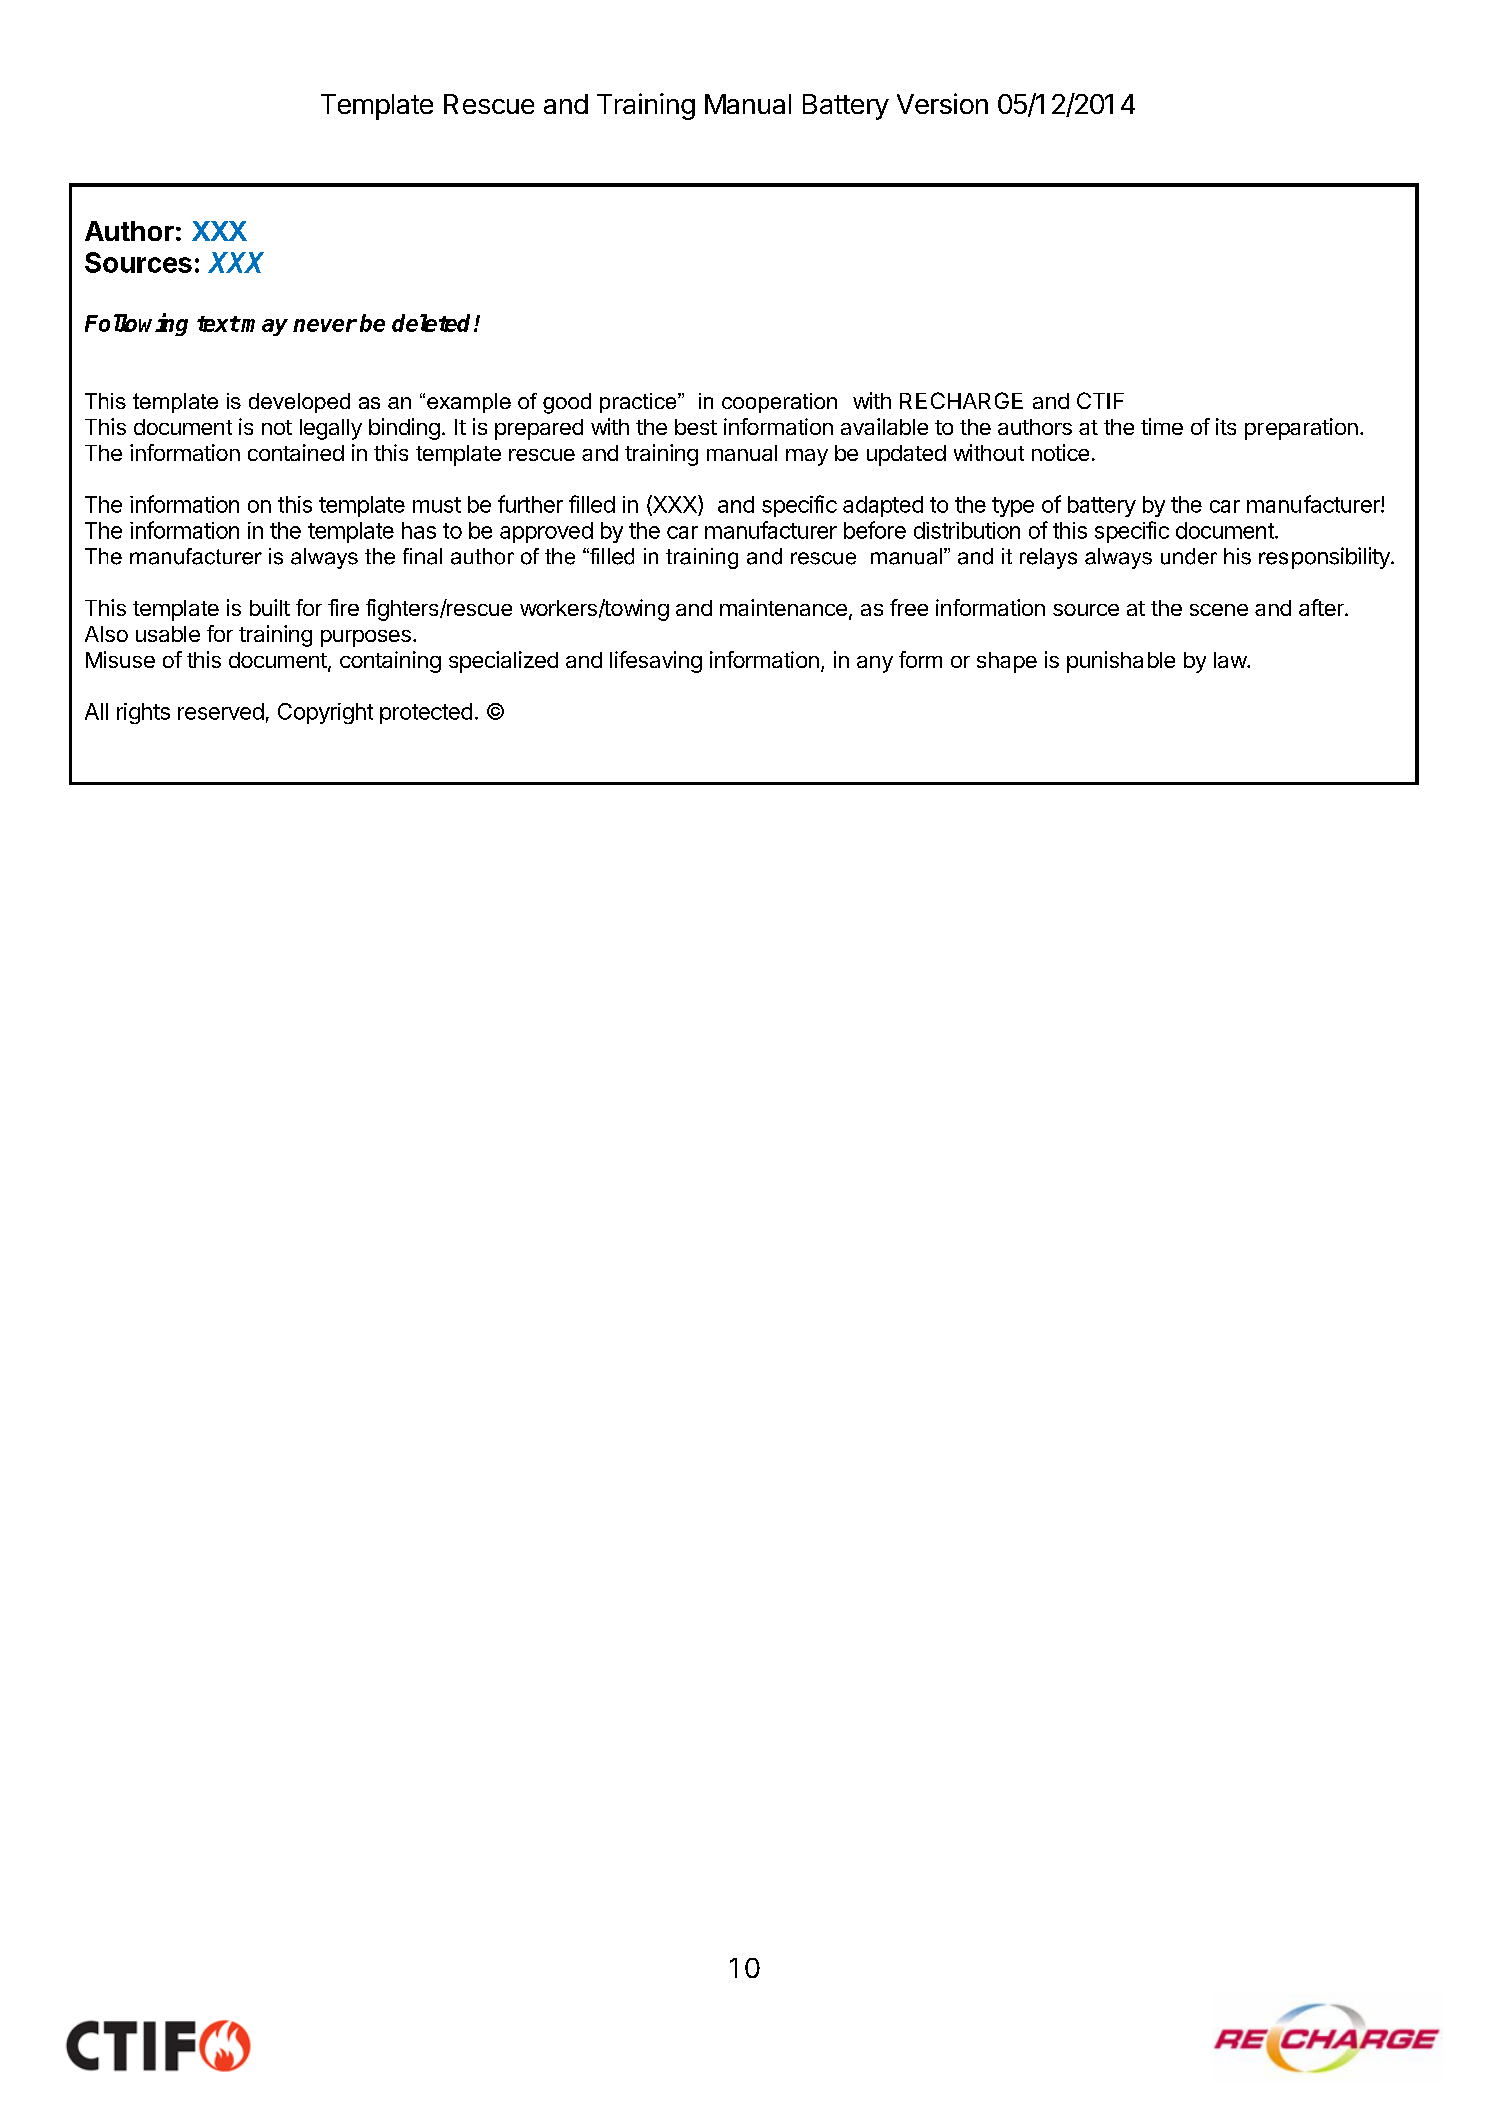 Image resolution: width=1487 pixels, height=2104 pixels. What do you see at coordinates (779, 403) in the document?
I see `cooperation` at bounding box center [779, 403].
